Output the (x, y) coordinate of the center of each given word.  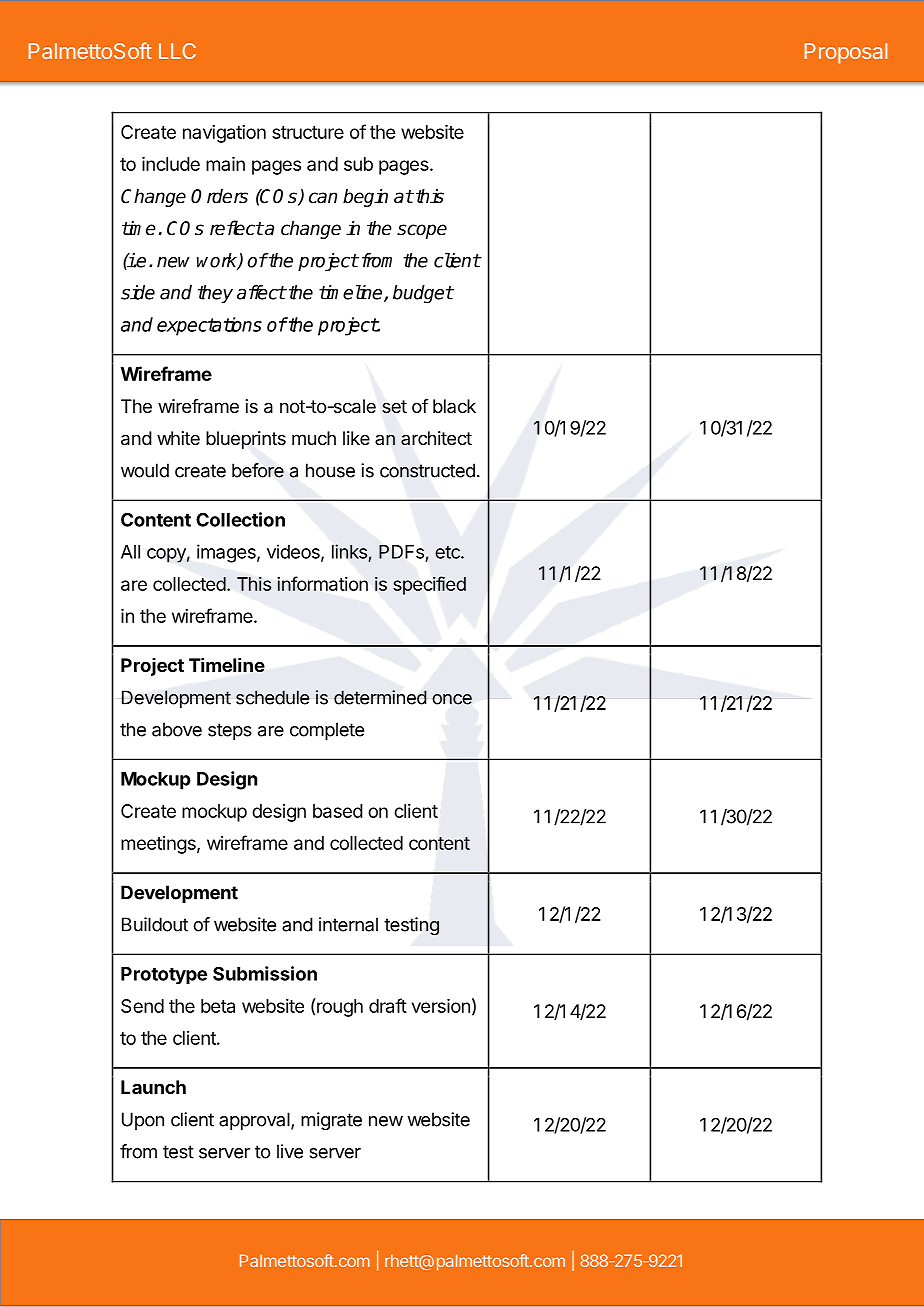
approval (254, 1121)
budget (423, 294)
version (441, 1006)
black (454, 406)
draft (388, 1005)
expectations (209, 326)
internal (348, 924)
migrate (331, 1121)
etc (448, 552)
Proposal (846, 53)
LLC (177, 51)
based (338, 811)
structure (308, 132)
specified (429, 585)
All (130, 552)
